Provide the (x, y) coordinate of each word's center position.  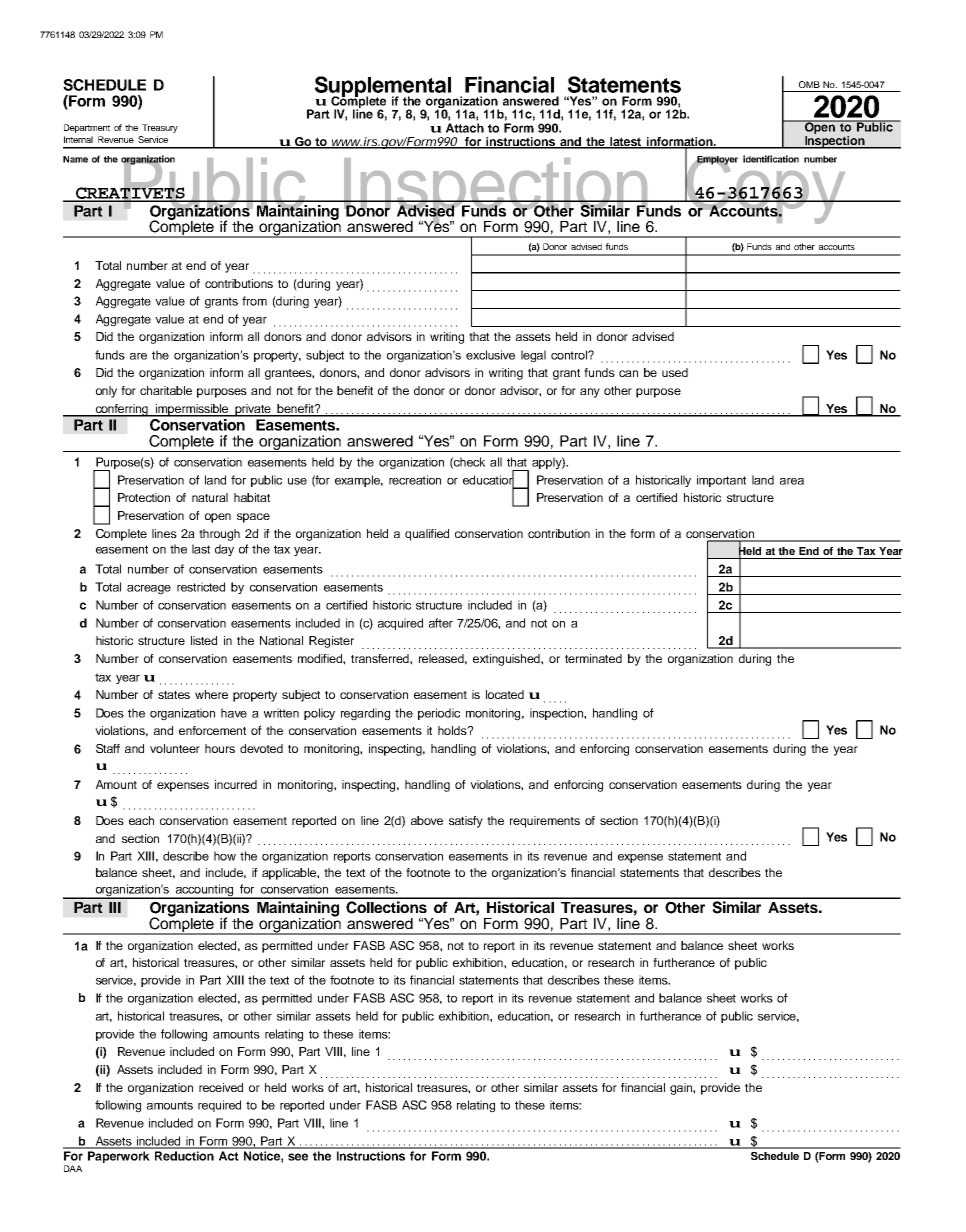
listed (204, 640)
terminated (593, 658)
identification (771, 159)
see (298, 1157)
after (441, 623)
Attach (465, 128)
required (219, 1106)
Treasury (160, 128)
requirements (545, 822)
